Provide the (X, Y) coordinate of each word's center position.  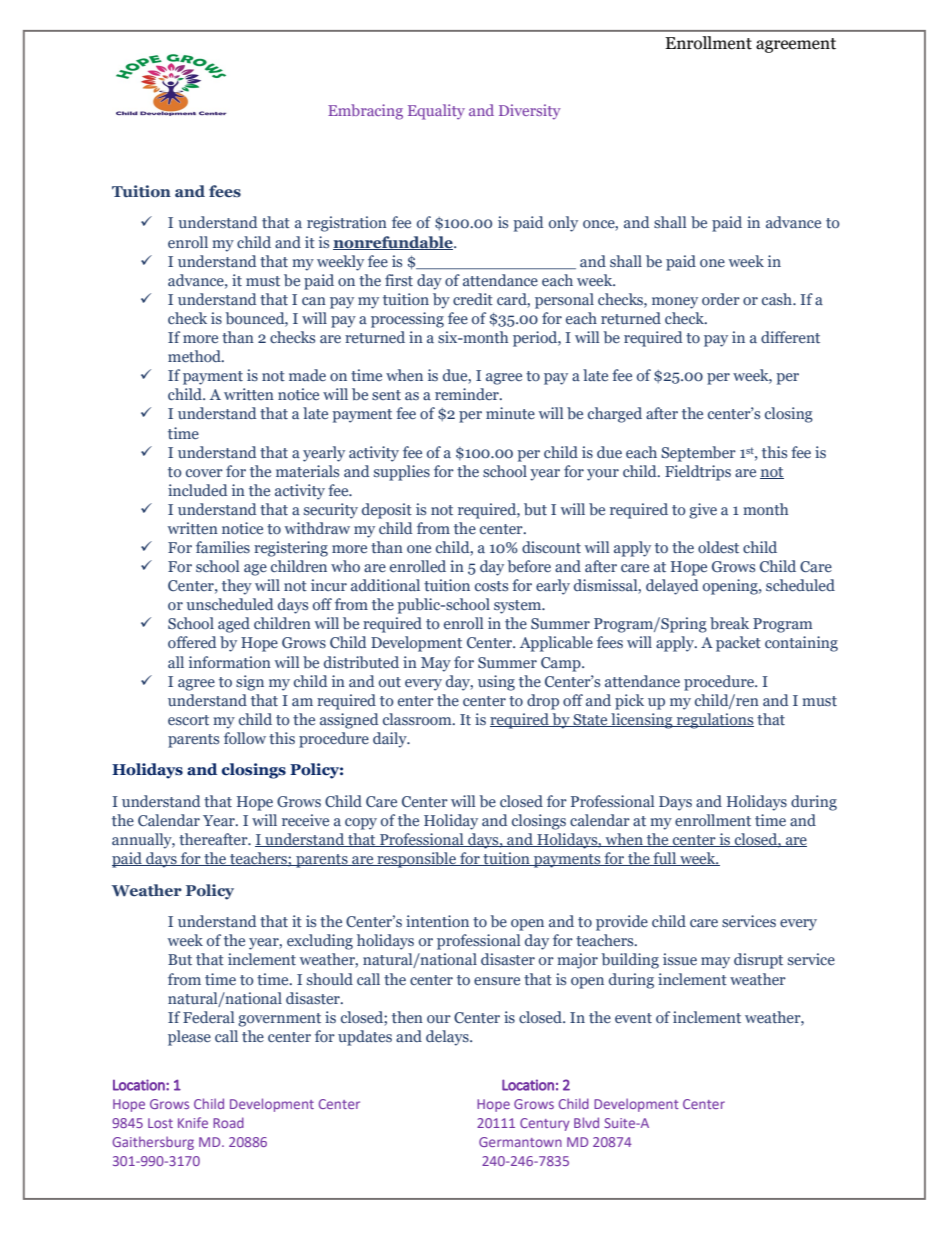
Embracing (365, 112)
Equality (436, 112)
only (563, 224)
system (519, 607)
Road (228, 1122)
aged (234, 625)
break (729, 623)
